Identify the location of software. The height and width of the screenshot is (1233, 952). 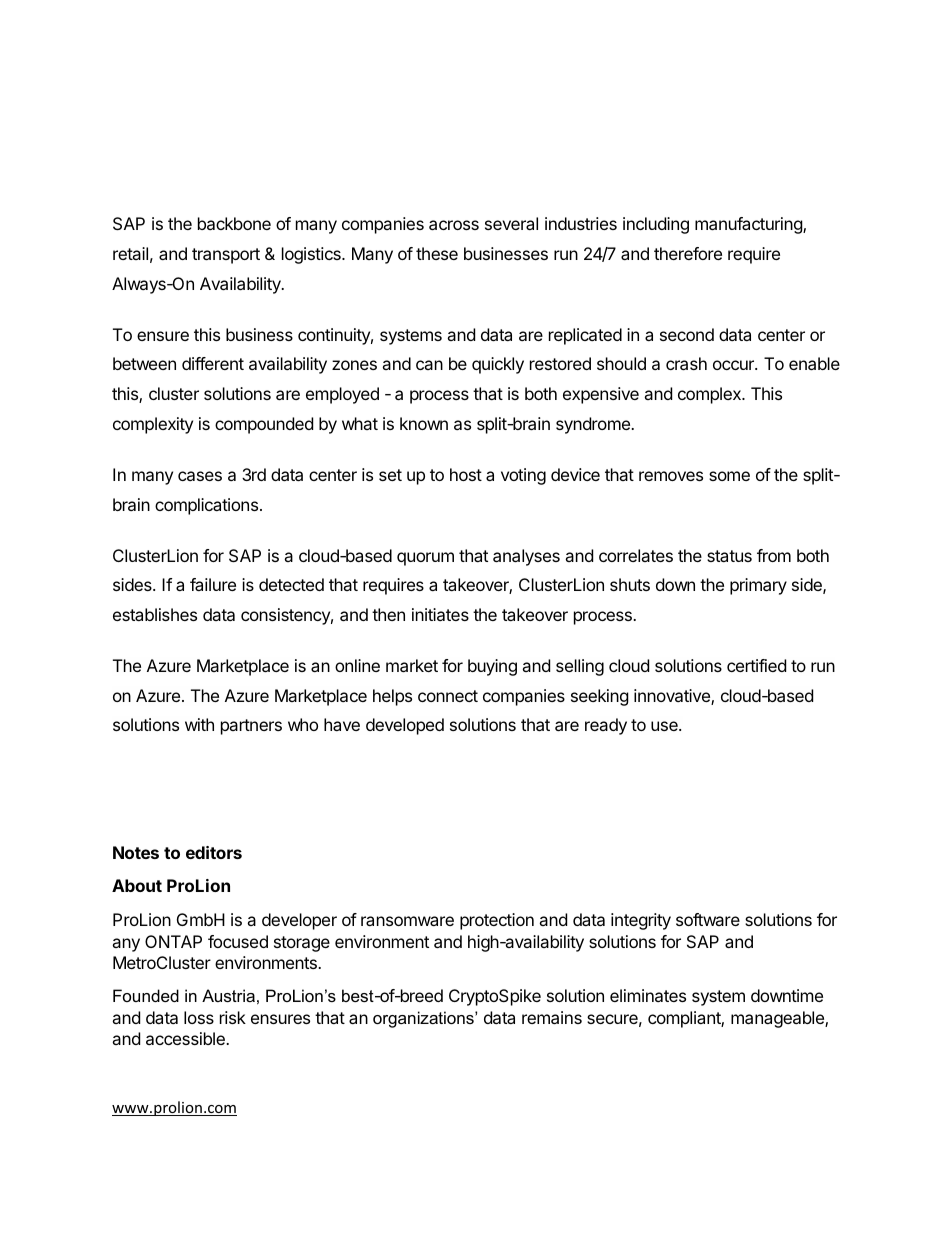
(708, 919).
